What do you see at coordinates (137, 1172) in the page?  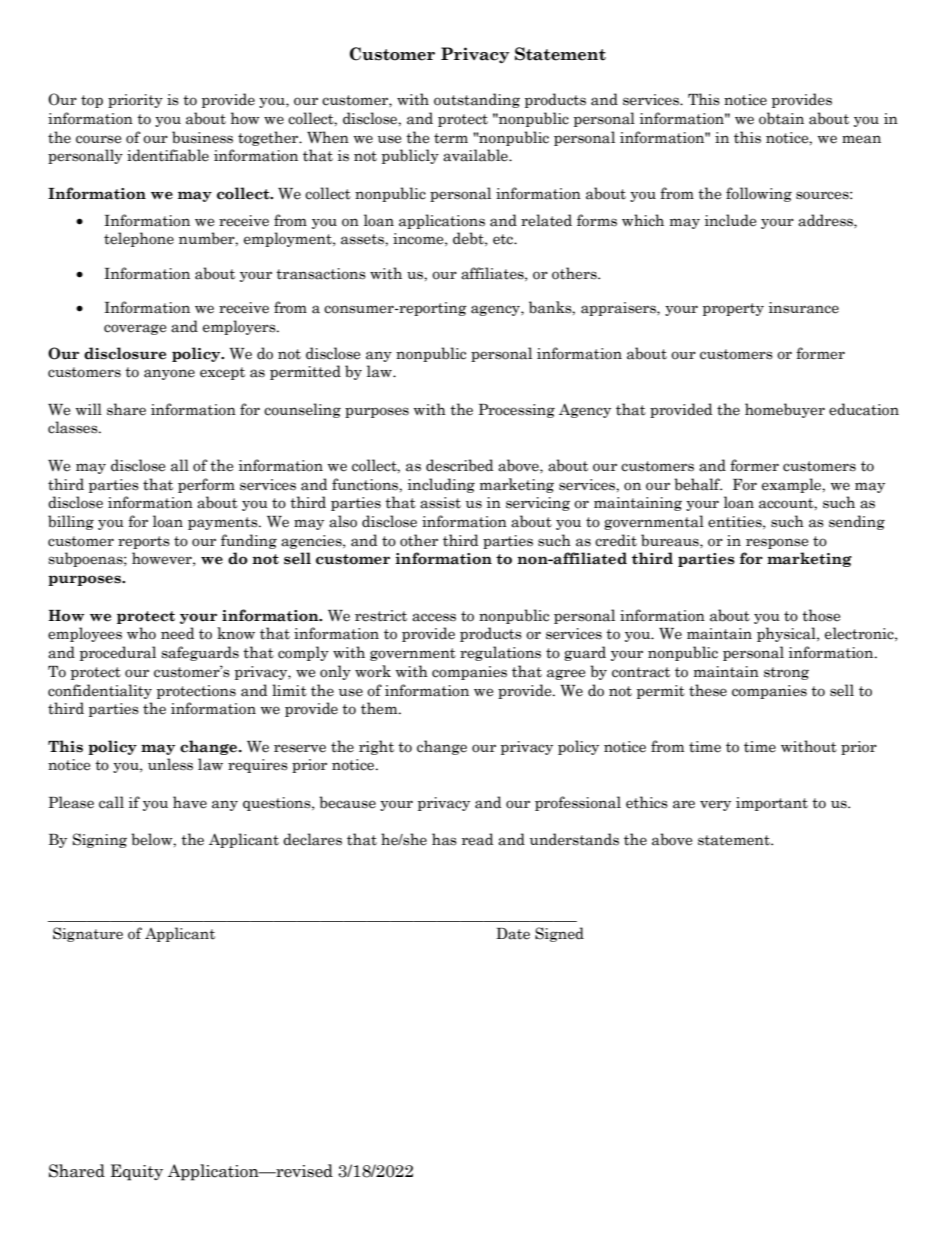 I see `Equity` at bounding box center [137, 1172].
